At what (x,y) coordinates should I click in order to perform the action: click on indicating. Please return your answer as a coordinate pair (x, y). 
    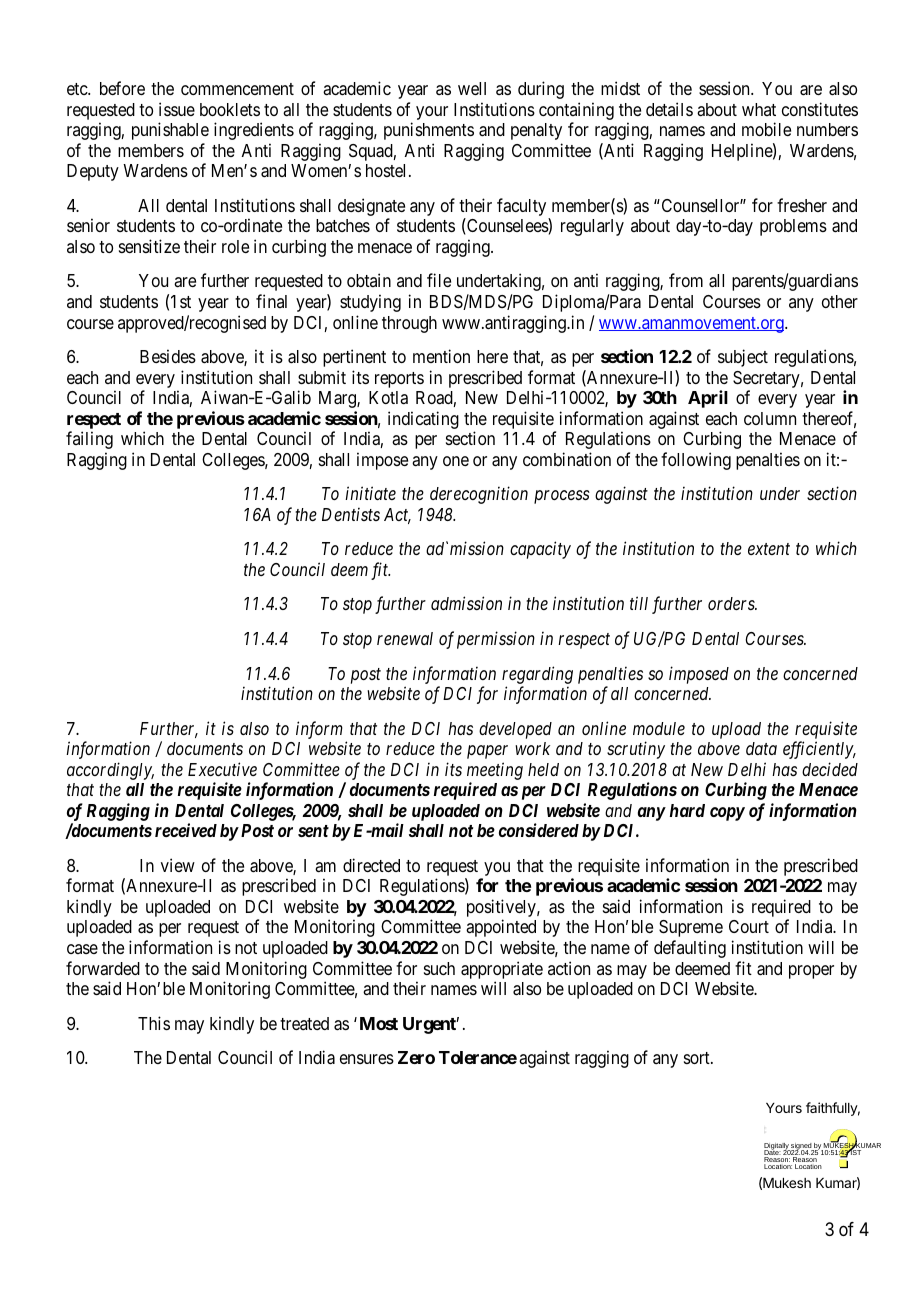
    Looking at the image, I should click on (423, 420).
